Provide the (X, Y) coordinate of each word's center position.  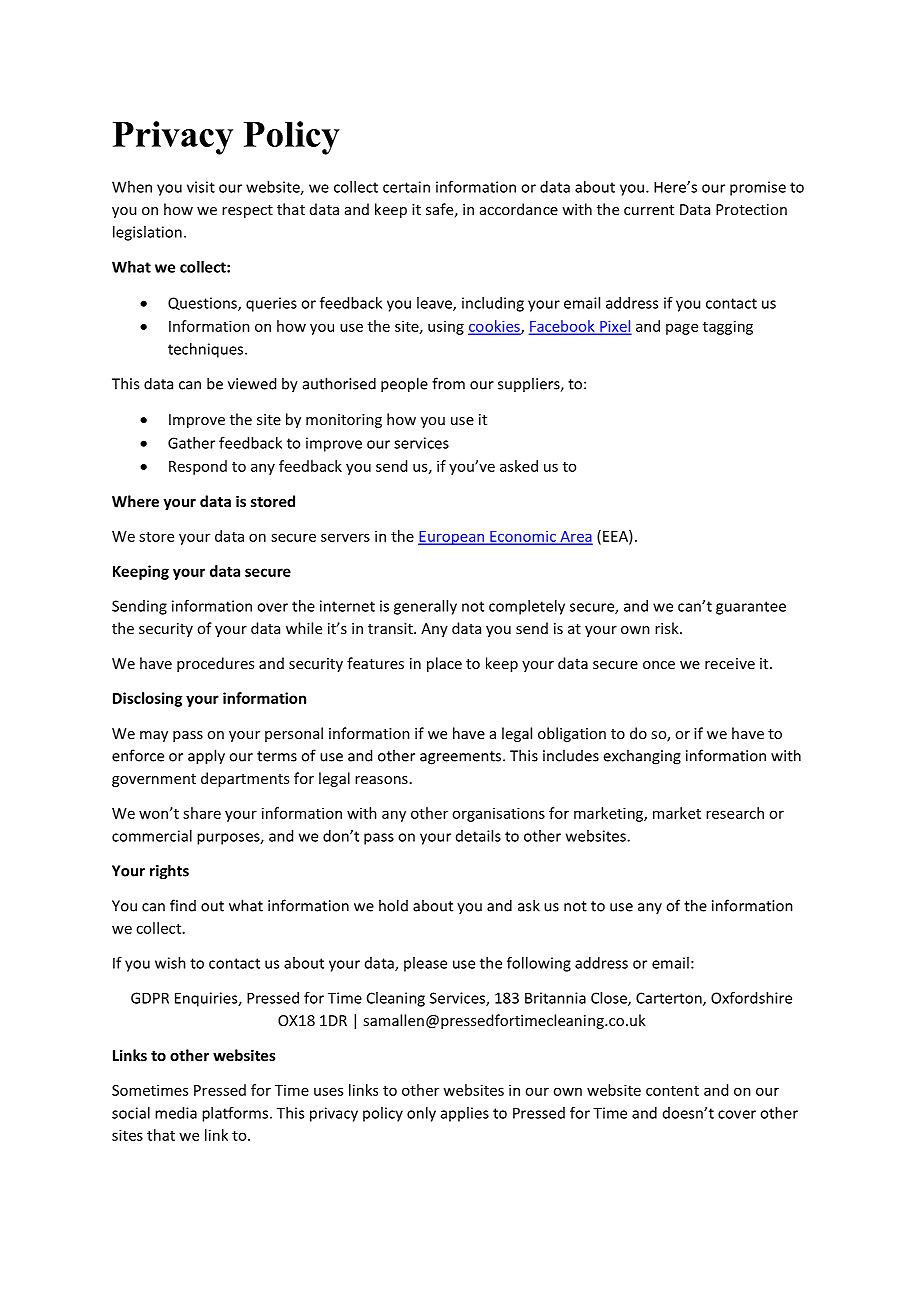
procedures (215, 664)
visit (201, 187)
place (444, 664)
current (649, 210)
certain (406, 187)
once (659, 665)
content (672, 1091)
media (176, 1113)
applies (465, 1114)
